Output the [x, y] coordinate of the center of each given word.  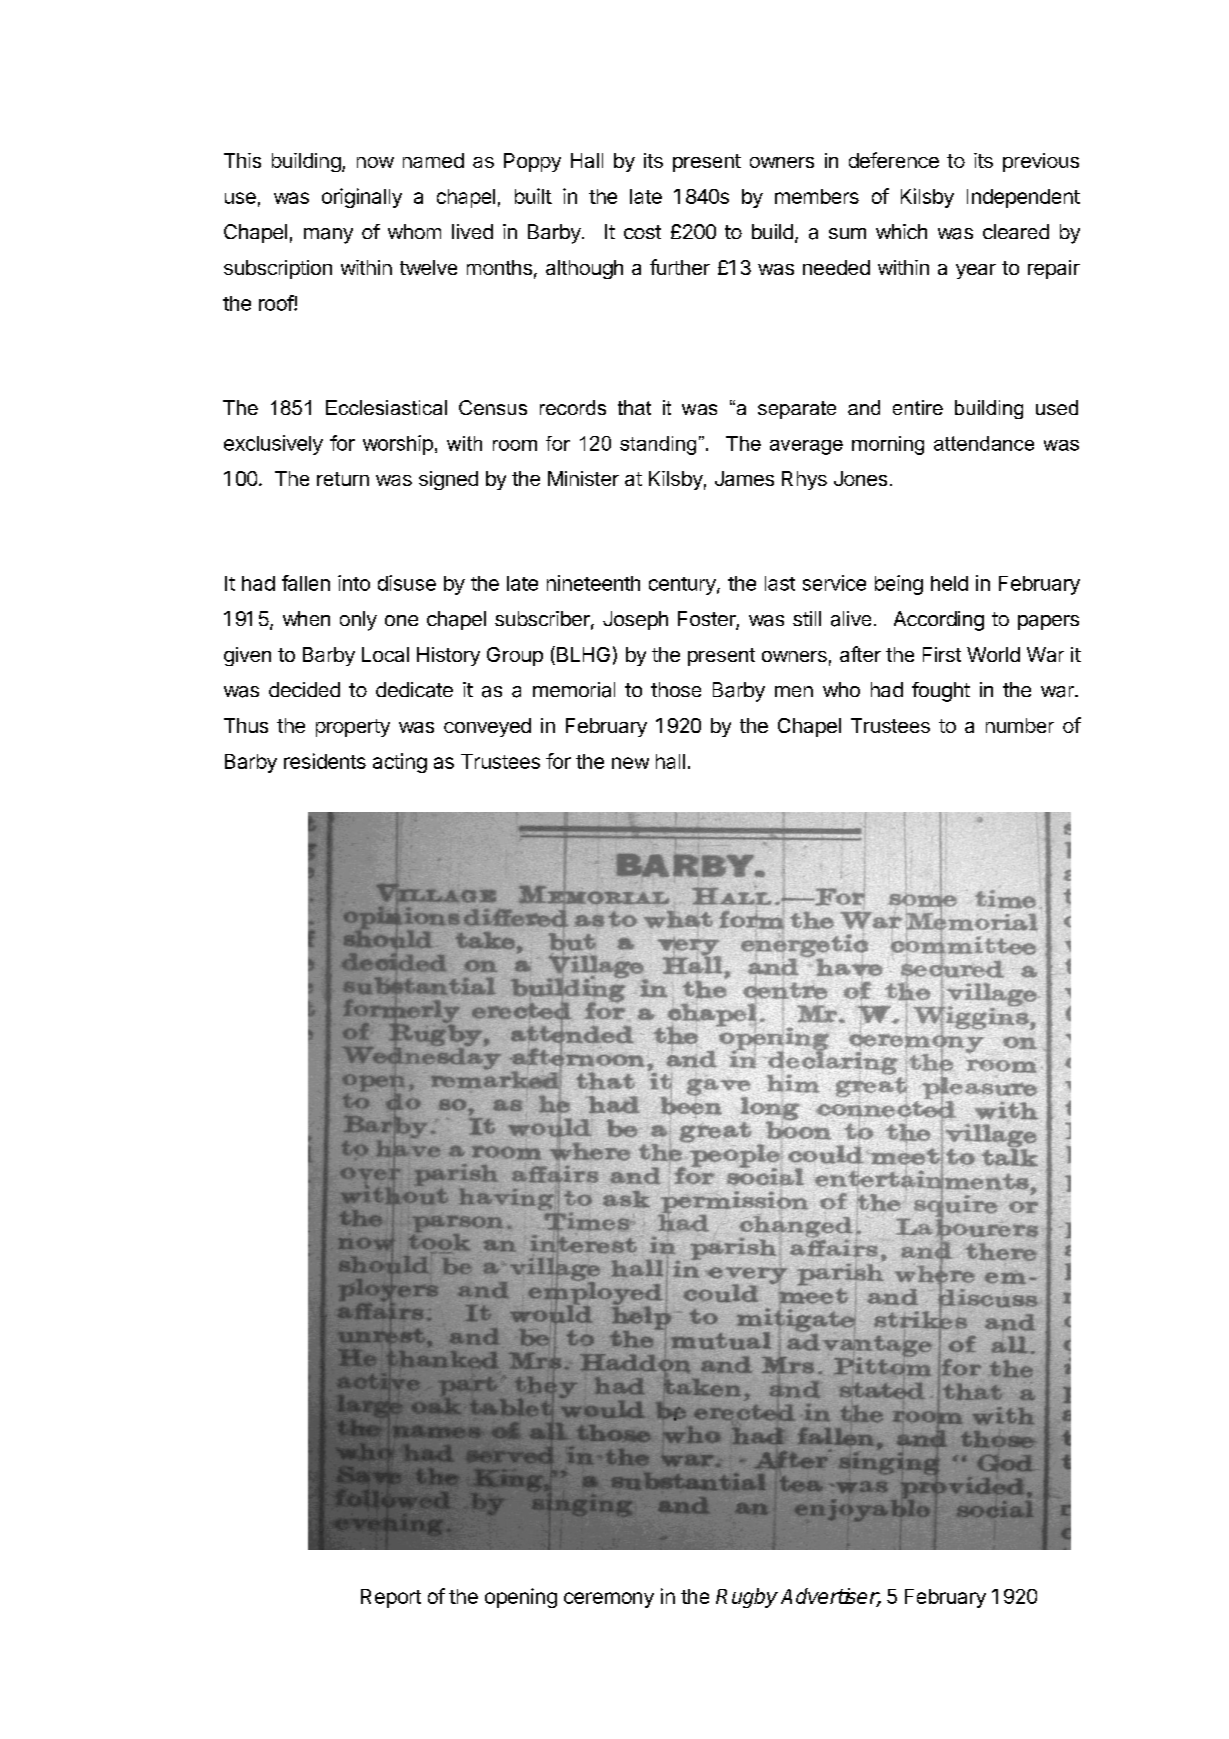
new [630, 763]
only [358, 621]
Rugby [747, 1598]
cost [642, 232]
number [1020, 725]
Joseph [635, 620]
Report [391, 1598]
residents [325, 761]
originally [362, 198]
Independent [1023, 198]
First [942, 654]
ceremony [609, 1600]
